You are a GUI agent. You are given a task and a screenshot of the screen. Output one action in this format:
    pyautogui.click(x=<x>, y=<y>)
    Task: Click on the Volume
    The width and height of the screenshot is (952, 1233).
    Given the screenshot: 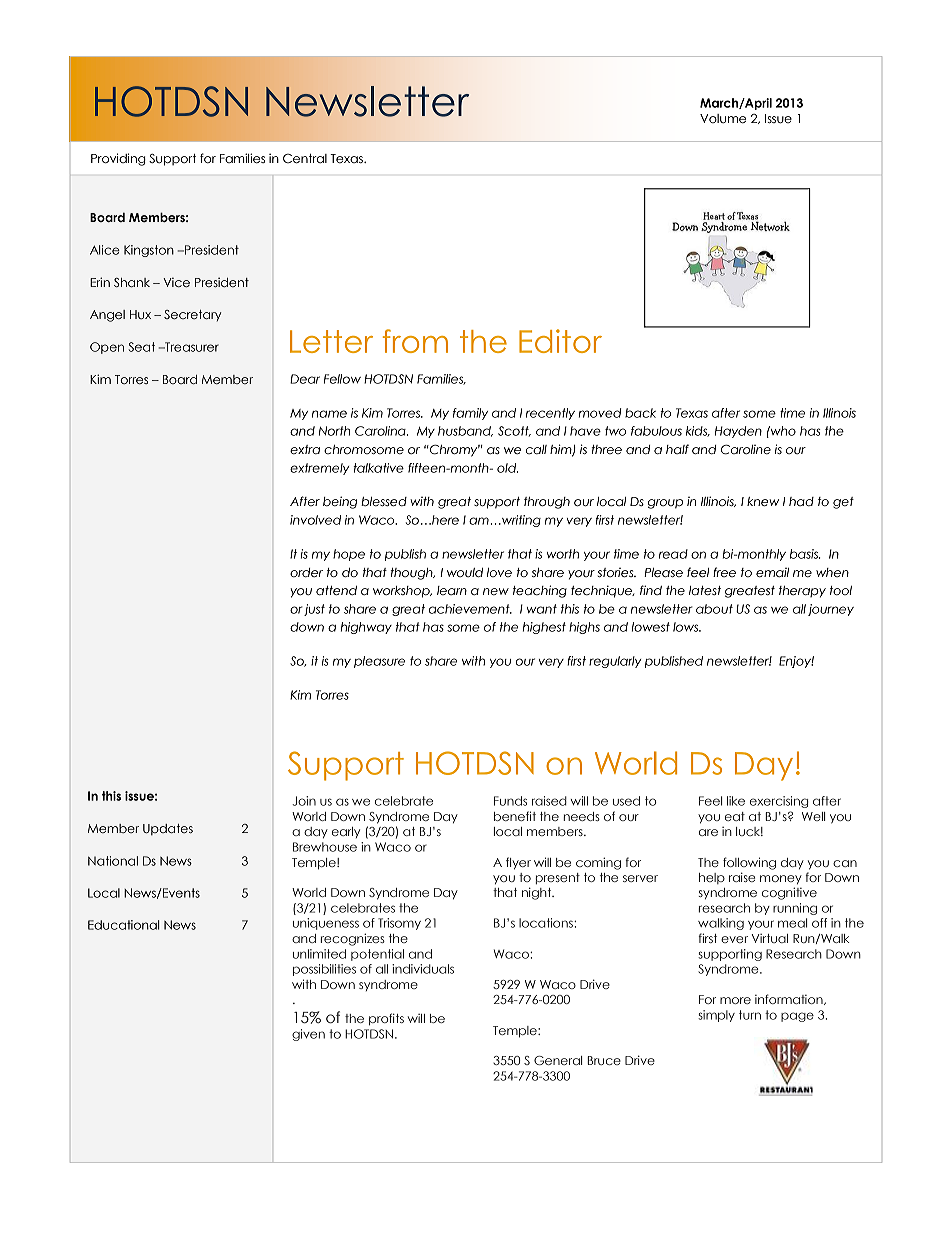 What is the action you would take?
    pyautogui.click(x=723, y=118)
